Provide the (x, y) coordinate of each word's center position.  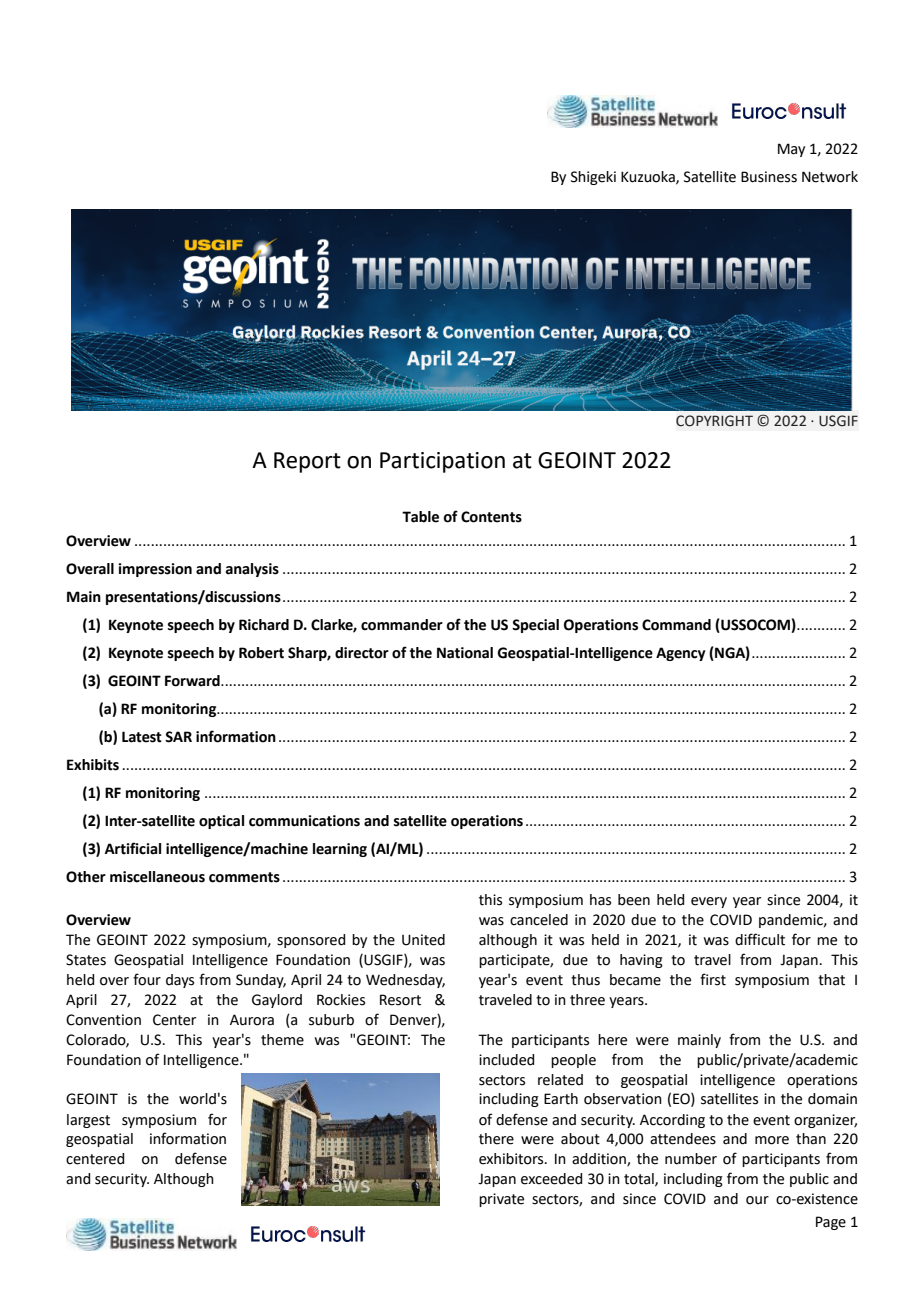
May (791, 150)
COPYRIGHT (714, 421)
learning (340, 850)
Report (307, 462)
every (709, 902)
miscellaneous (157, 877)
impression (155, 570)
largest (88, 1121)
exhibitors (512, 1159)
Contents (491, 517)
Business (769, 177)
